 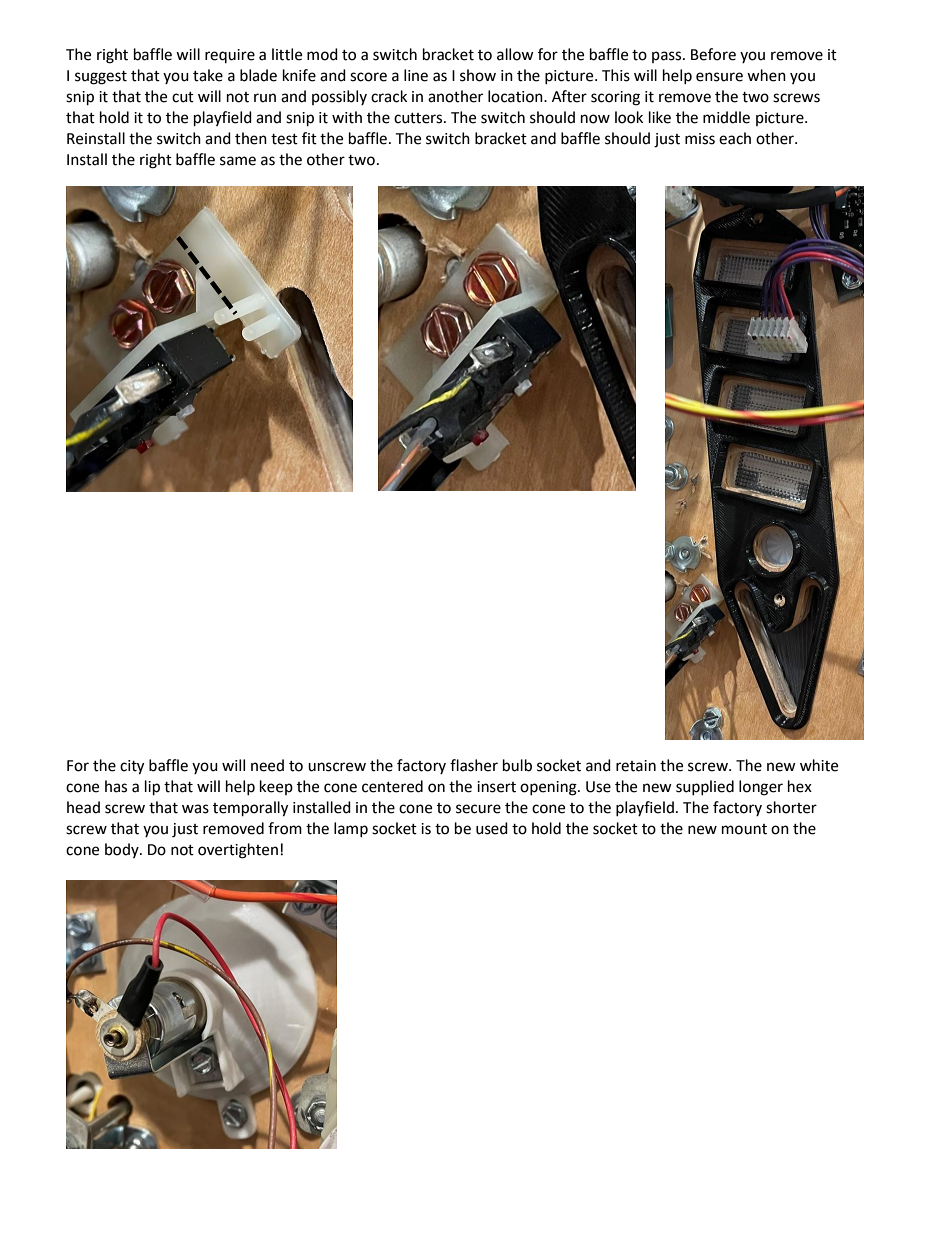 What do you see at coordinates (700, 139) in the screenshot?
I see `miss` at bounding box center [700, 139].
